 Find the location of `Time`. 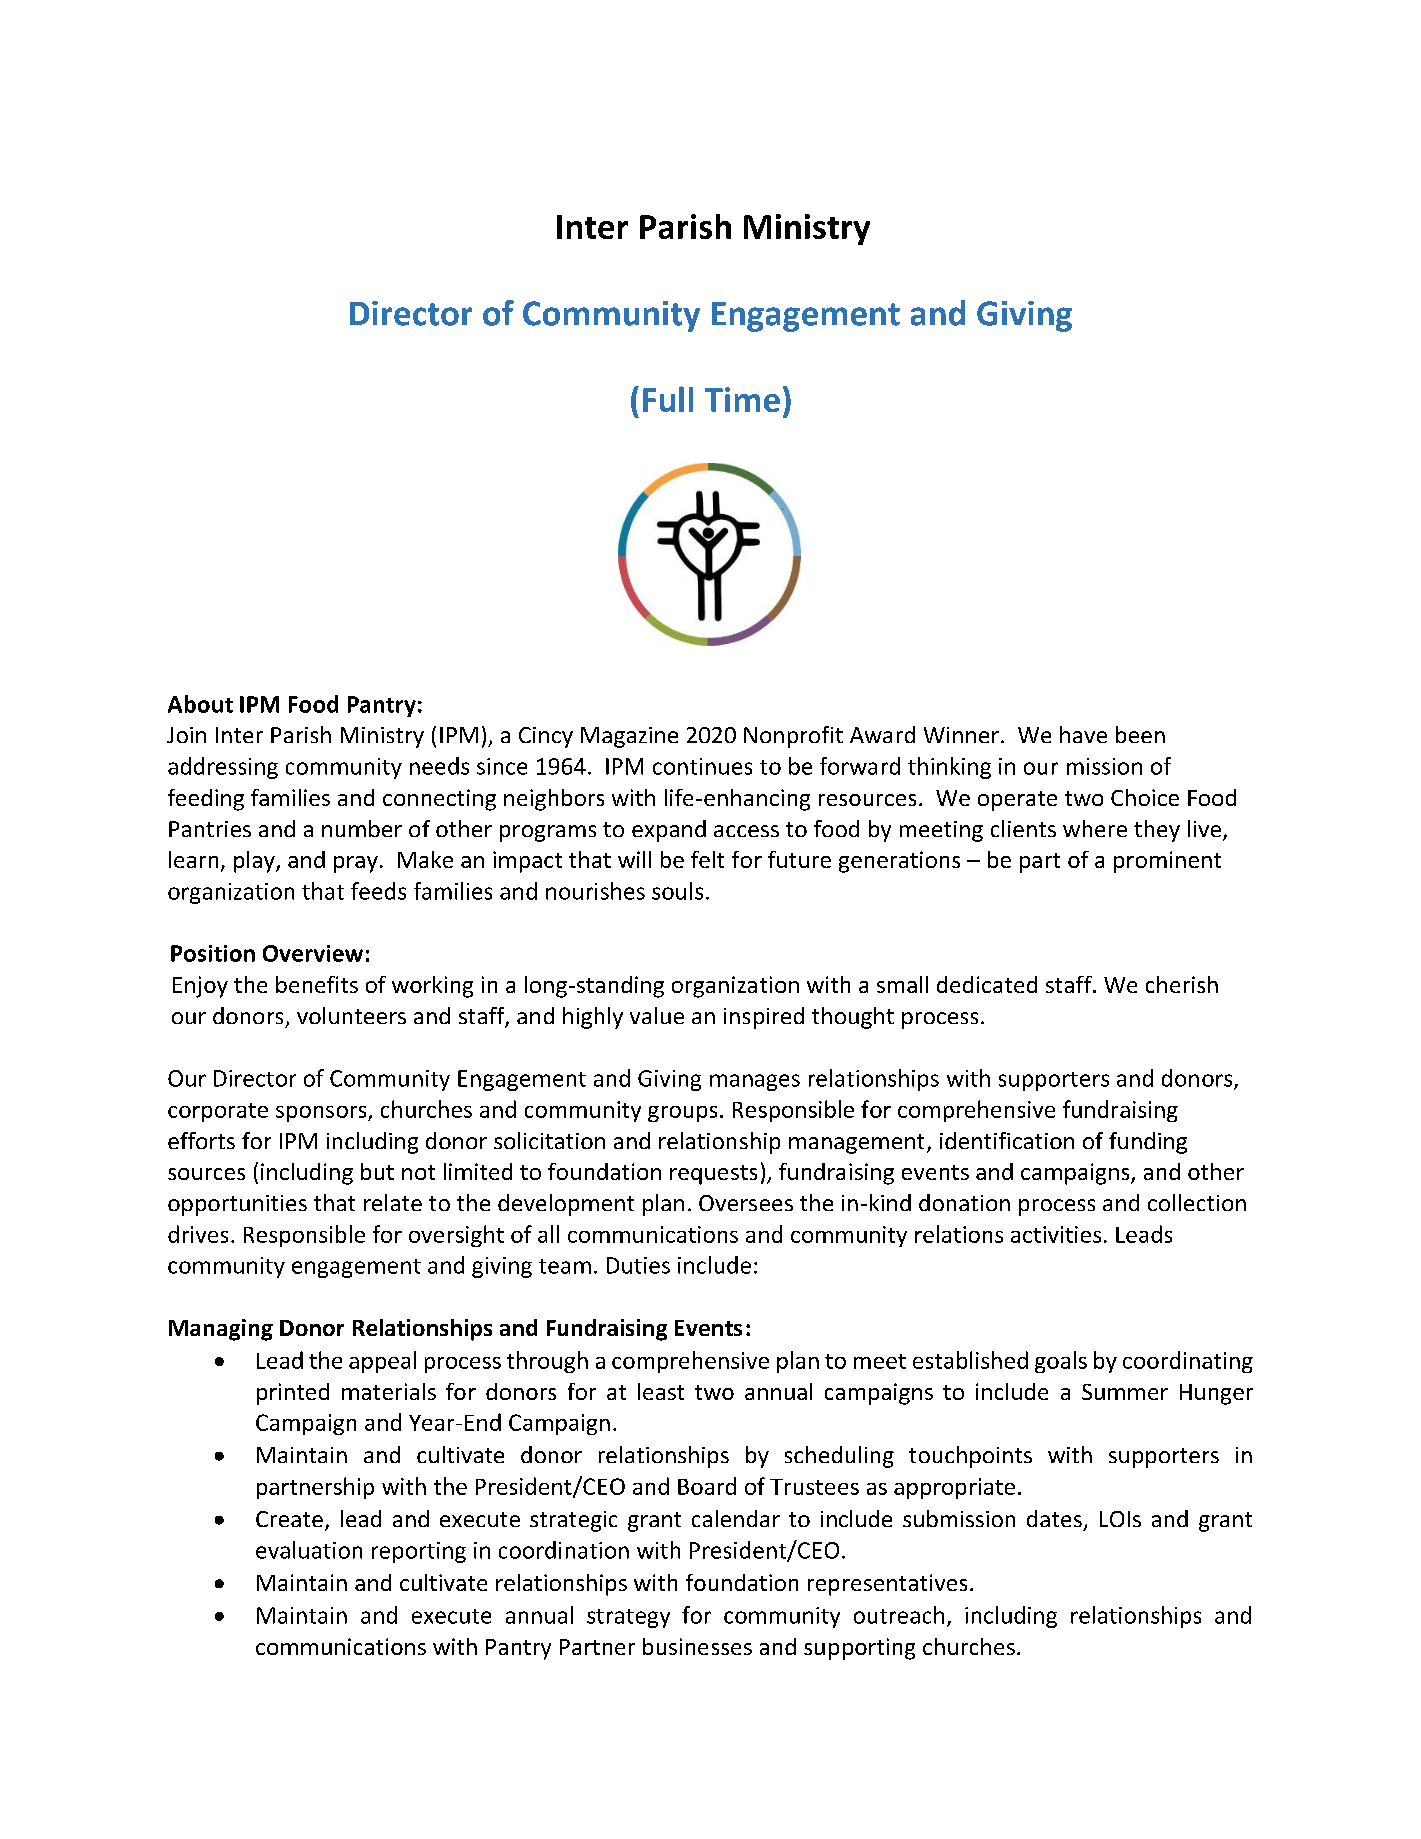

Time is located at coordinates (742, 399).
